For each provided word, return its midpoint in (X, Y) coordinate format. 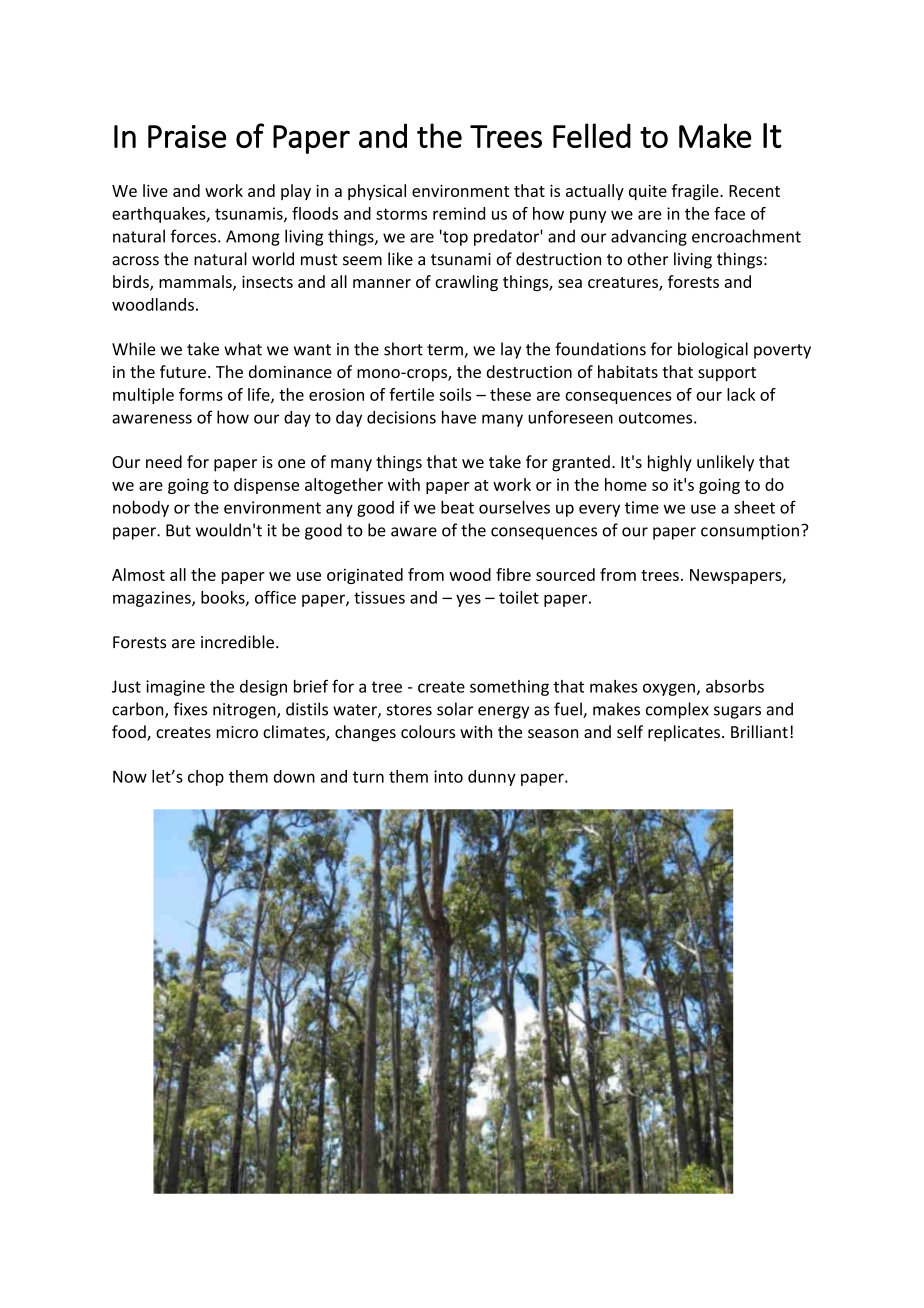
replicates (684, 733)
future (183, 371)
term (446, 351)
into (448, 776)
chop (206, 778)
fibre (513, 574)
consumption (750, 532)
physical (377, 192)
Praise (187, 136)
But (178, 530)
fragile (696, 192)
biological (713, 350)
